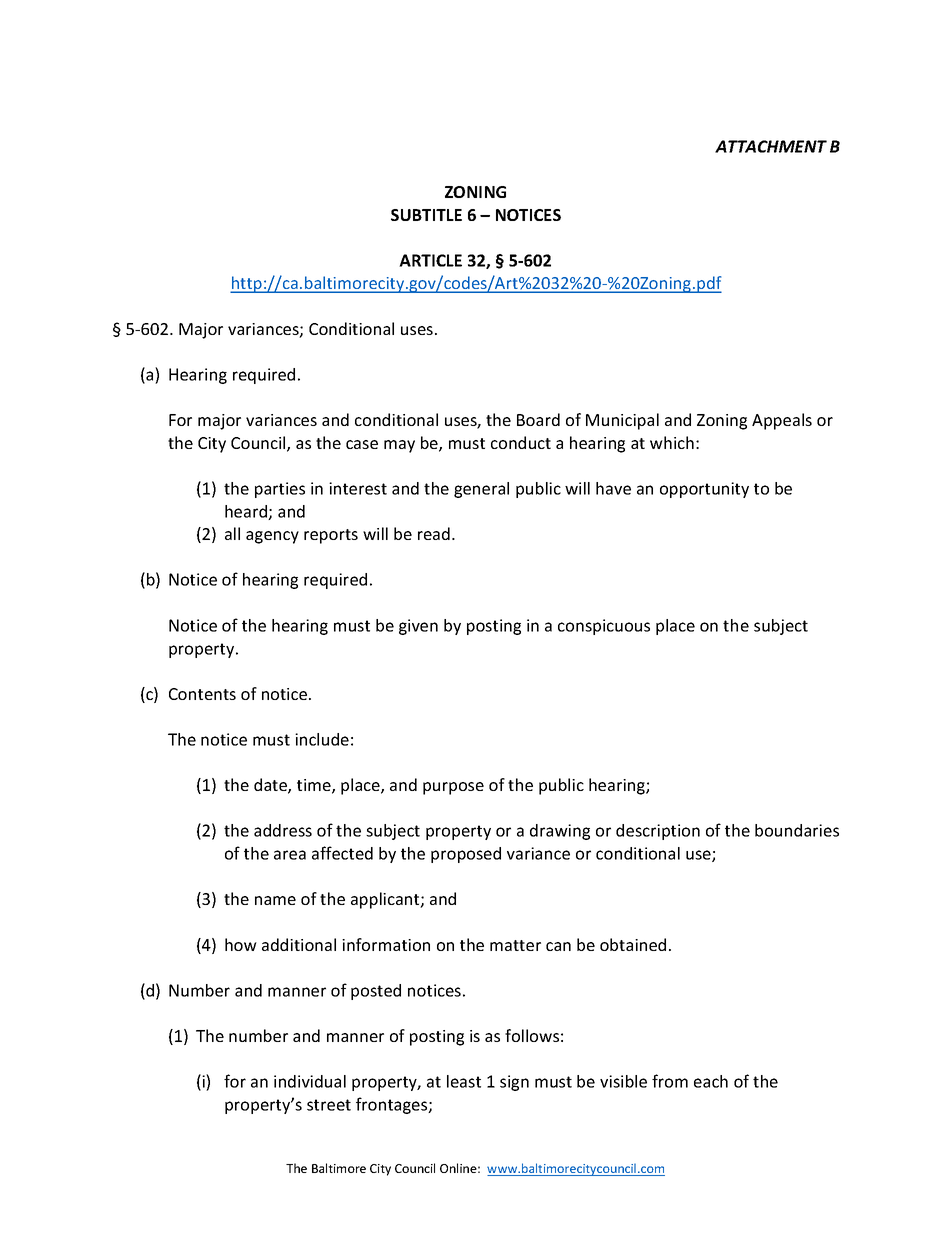  What do you see at coordinates (430, 260) in the screenshot?
I see `ARTICLE` at bounding box center [430, 260].
